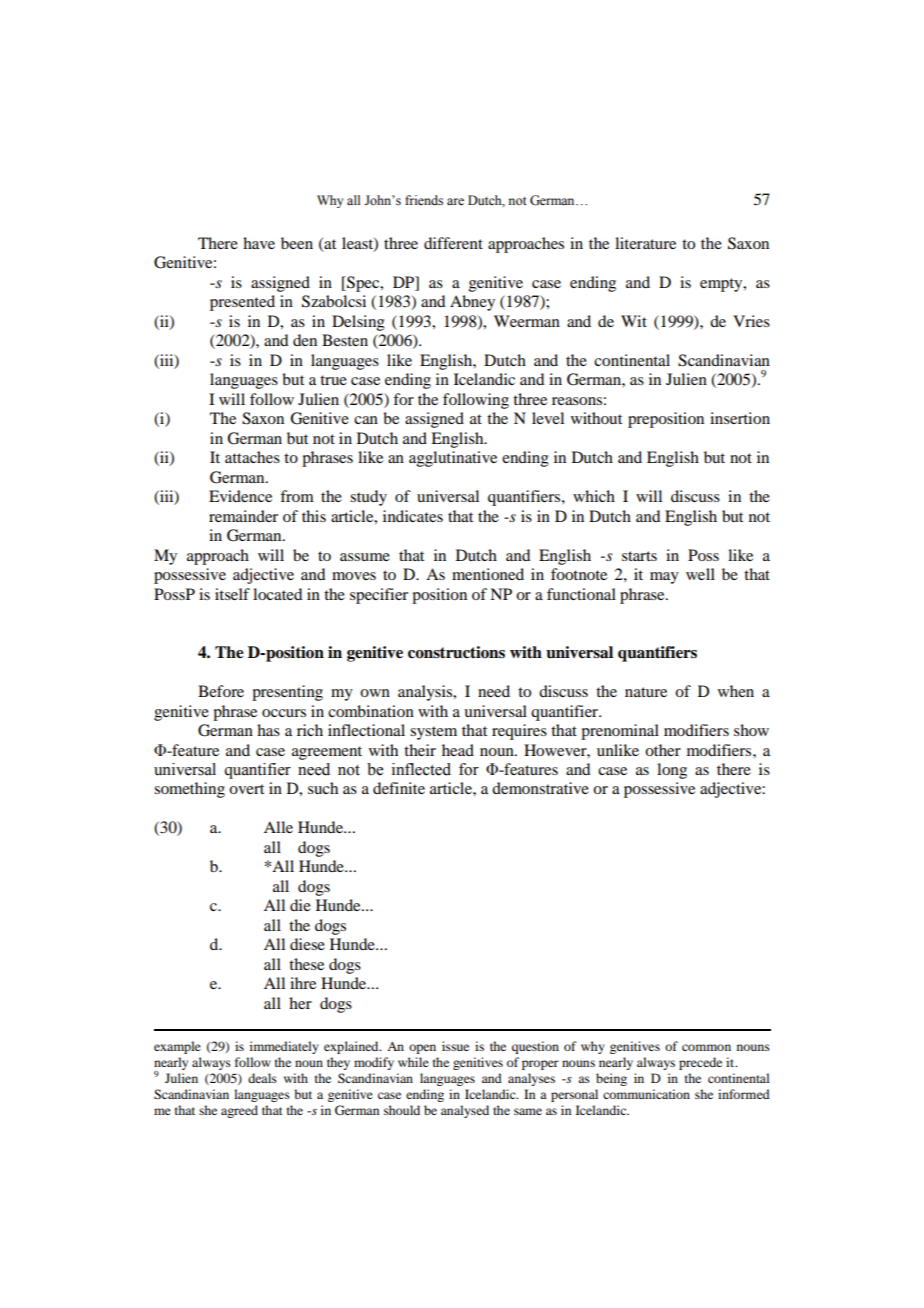 The width and height of the screenshot is (924, 1308). What do you see at coordinates (252, 457) in the screenshot?
I see `attaches` at bounding box center [252, 457].
